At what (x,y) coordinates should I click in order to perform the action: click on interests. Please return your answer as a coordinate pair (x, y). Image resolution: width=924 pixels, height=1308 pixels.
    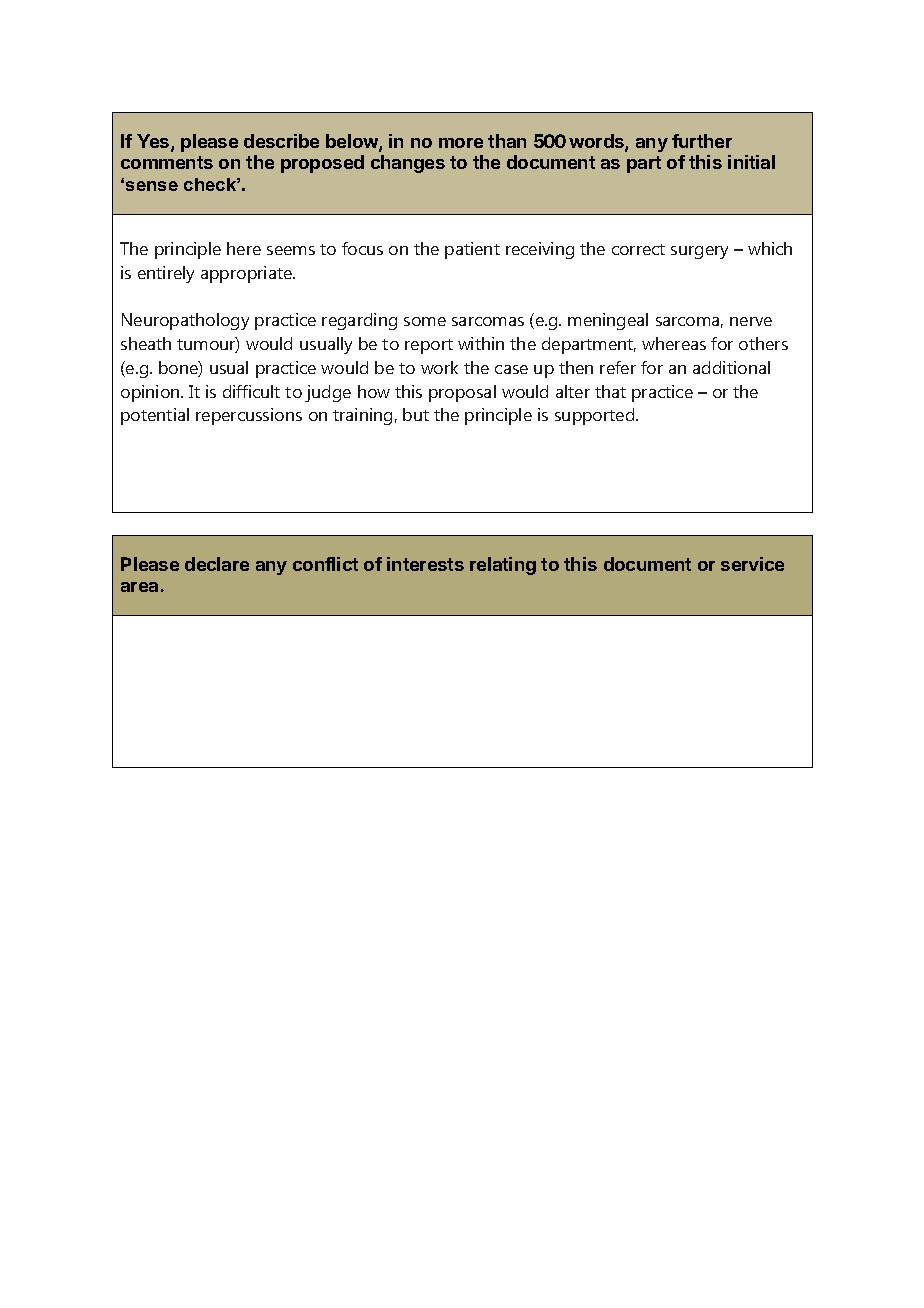
    Looking at the image, I should click on (425, 564).
